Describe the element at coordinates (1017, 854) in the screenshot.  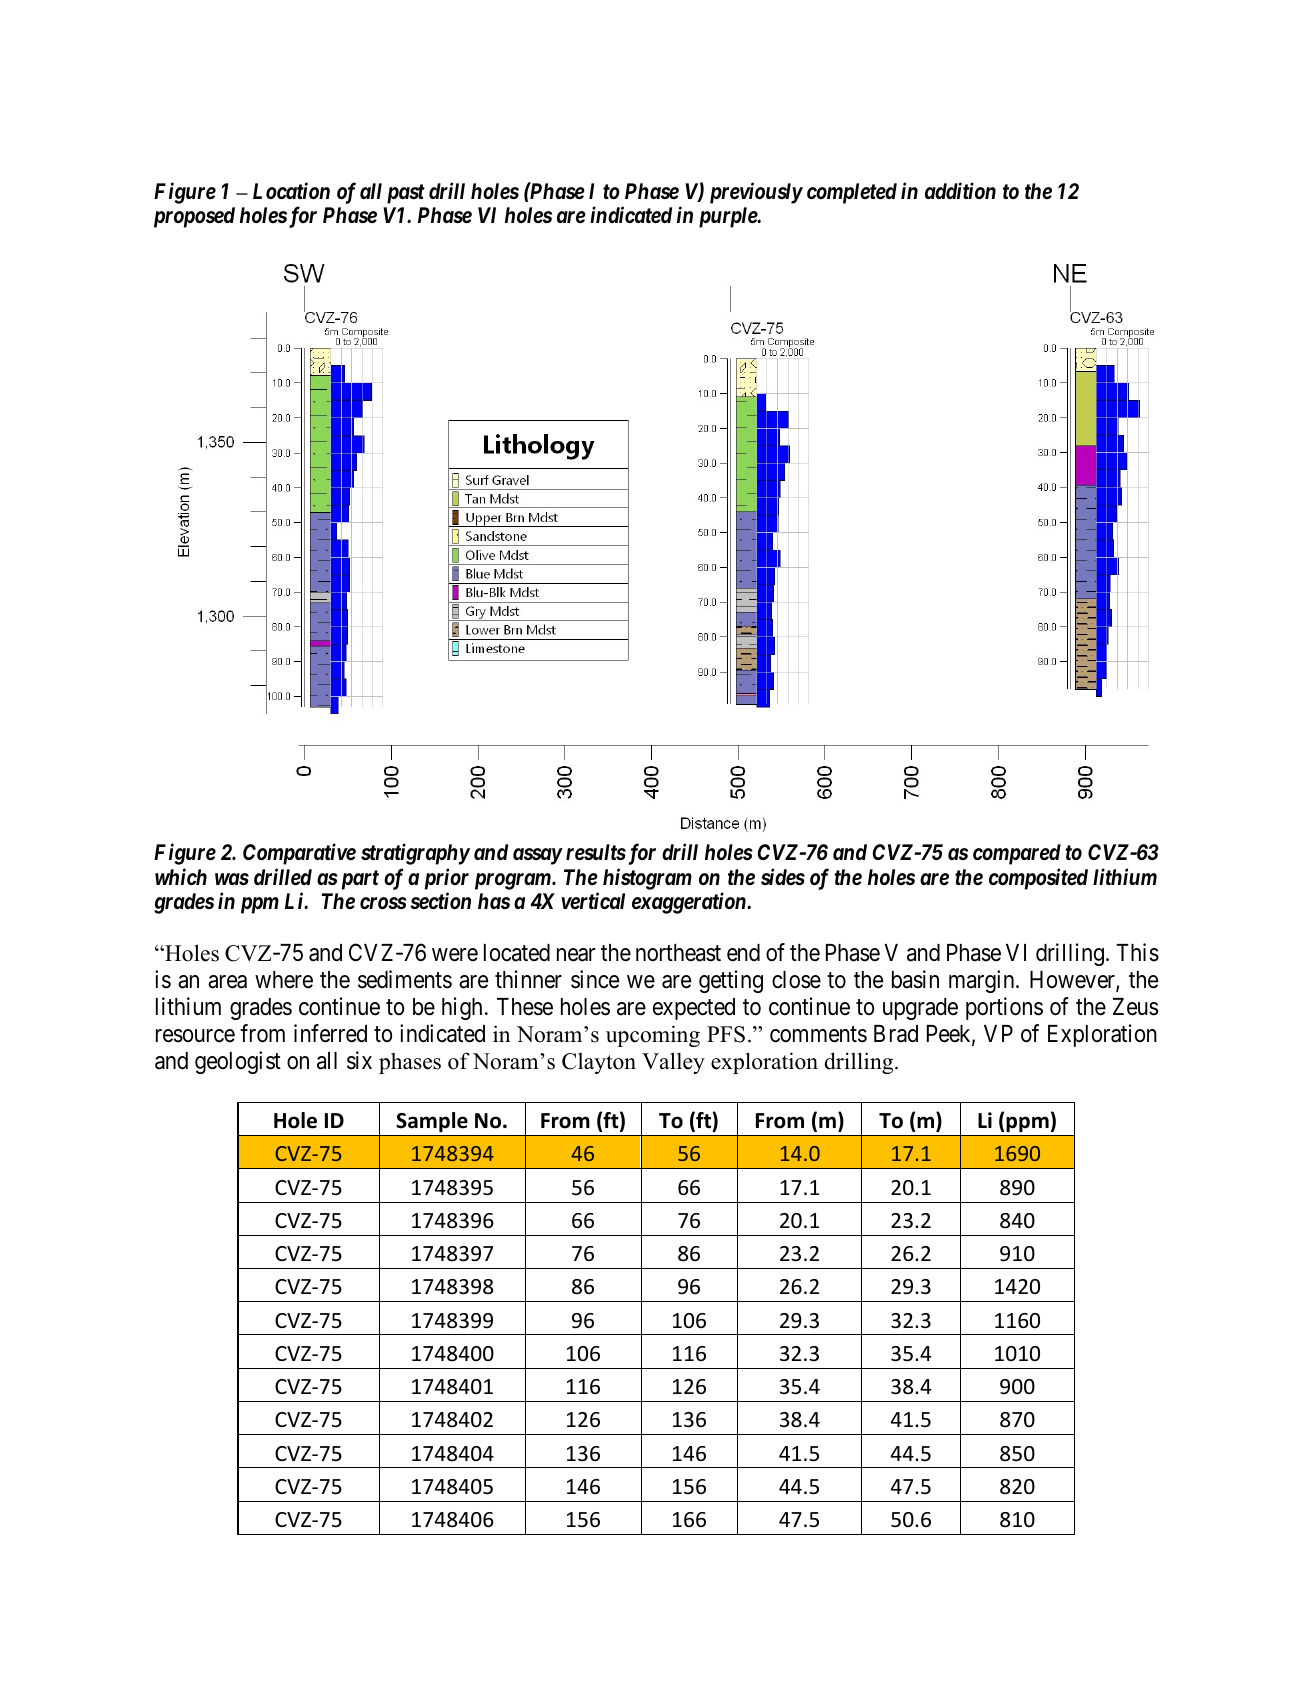
I see `compared` at that location.
